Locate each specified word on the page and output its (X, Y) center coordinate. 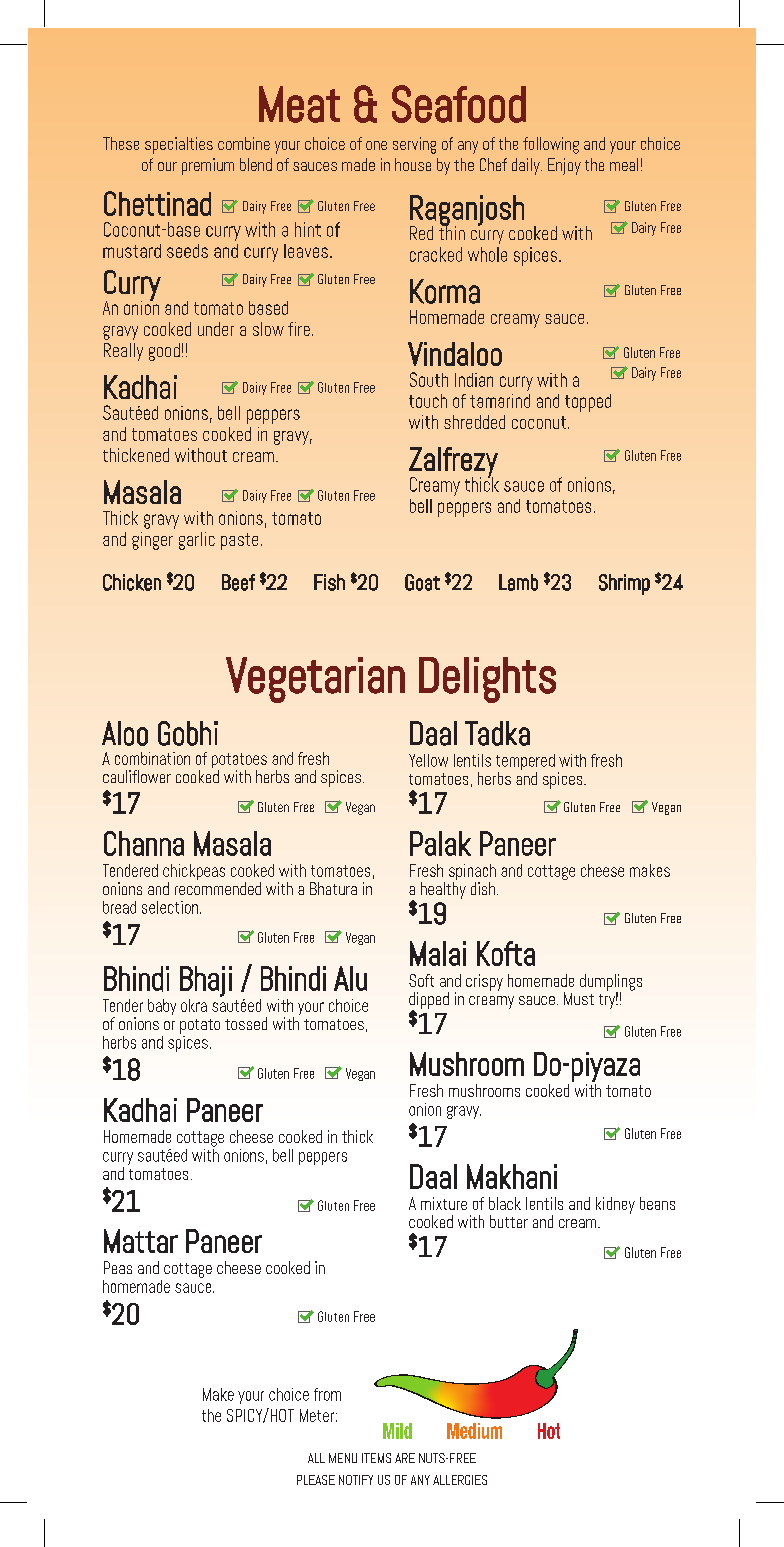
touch (428, 401)
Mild (397, 1431)
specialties (179, 145)
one (376, 145)
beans (657, 1203)
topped (588, 403)
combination (152, 758)
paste (239, 541)
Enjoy (564, 166)
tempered (525, 763)
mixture (444, 1203)
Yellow (428, 760)
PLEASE (316, 1480)
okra (194, 1005)
